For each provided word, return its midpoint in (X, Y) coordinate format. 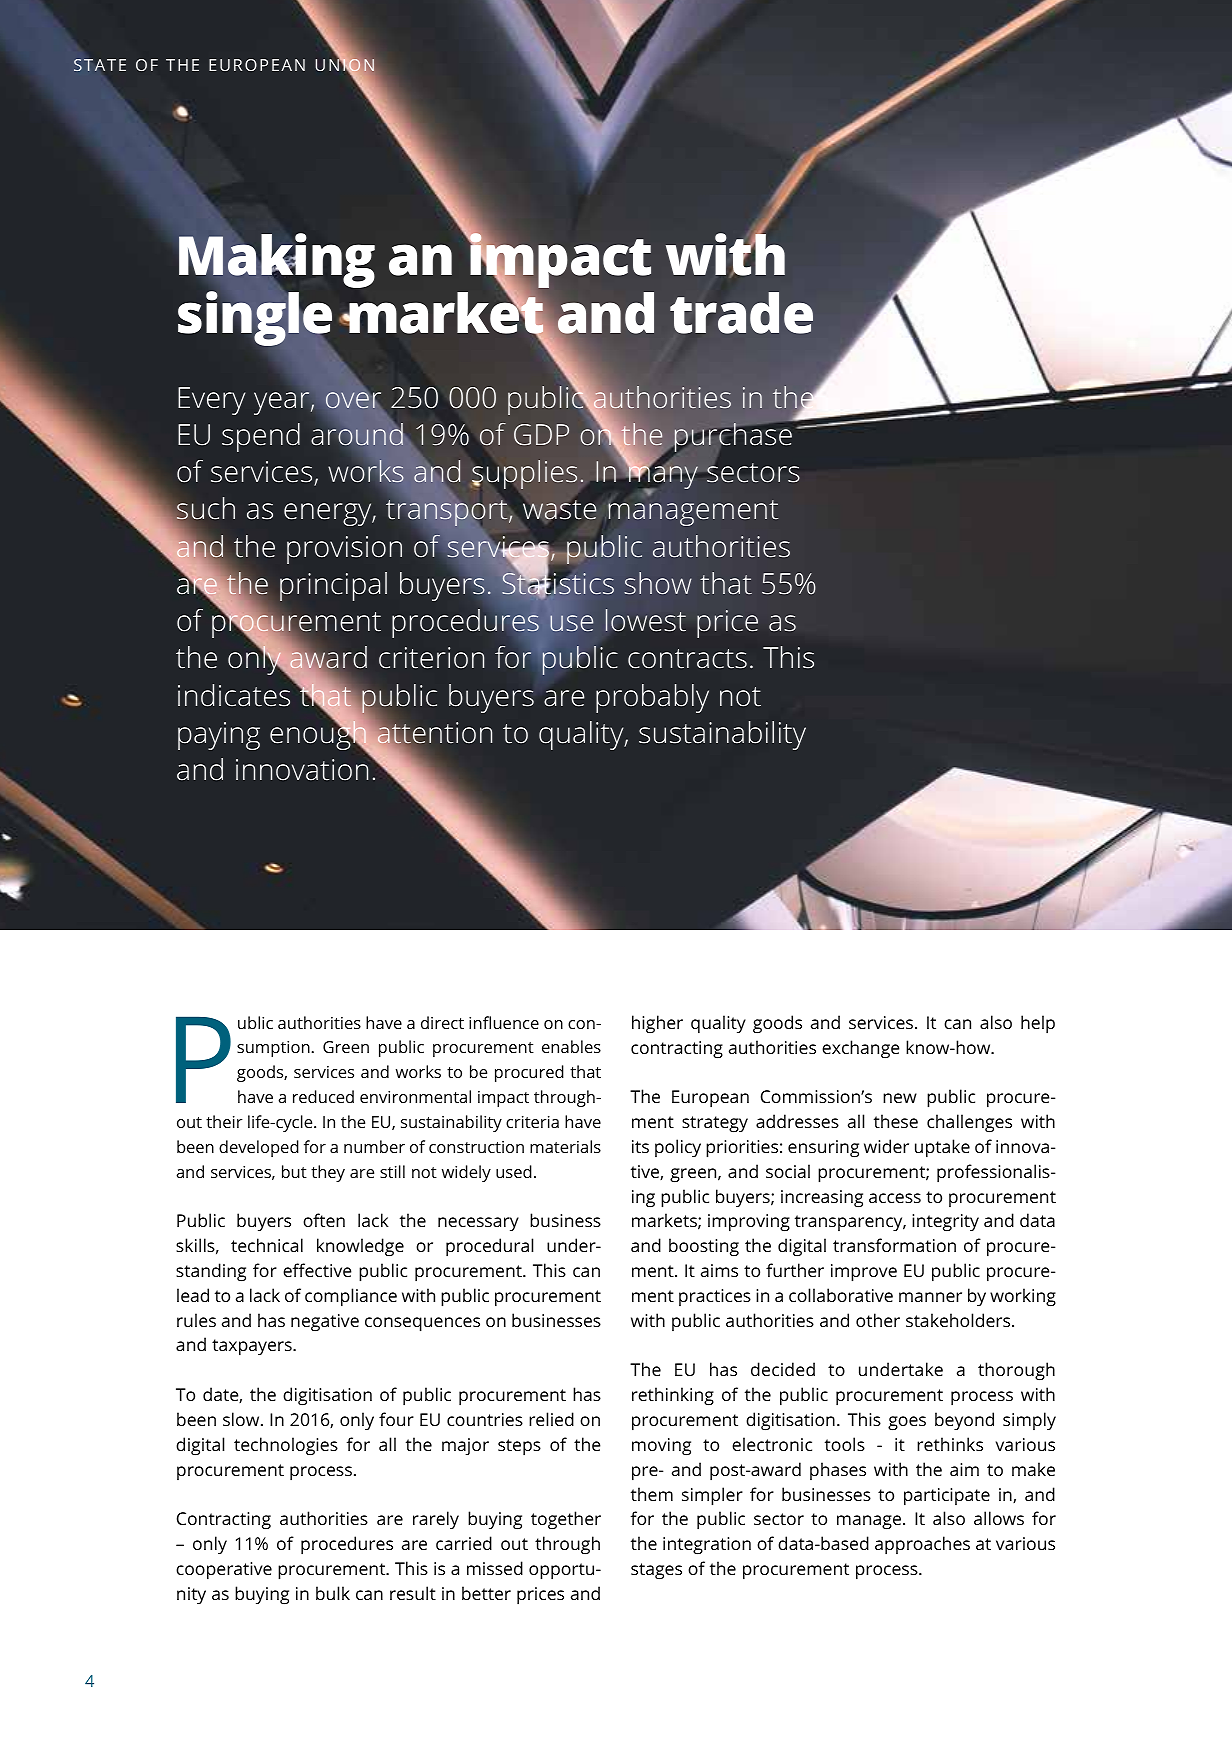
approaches (922, 1545)
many (663, 478)
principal (333, 586)
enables (571, 1046)
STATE (100, 65)
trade (741, 313)
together (566, 1520)
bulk (333, 1593)
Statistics (558, 584)
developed (259, 1148)
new (900, 1098)
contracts (687, 659)
